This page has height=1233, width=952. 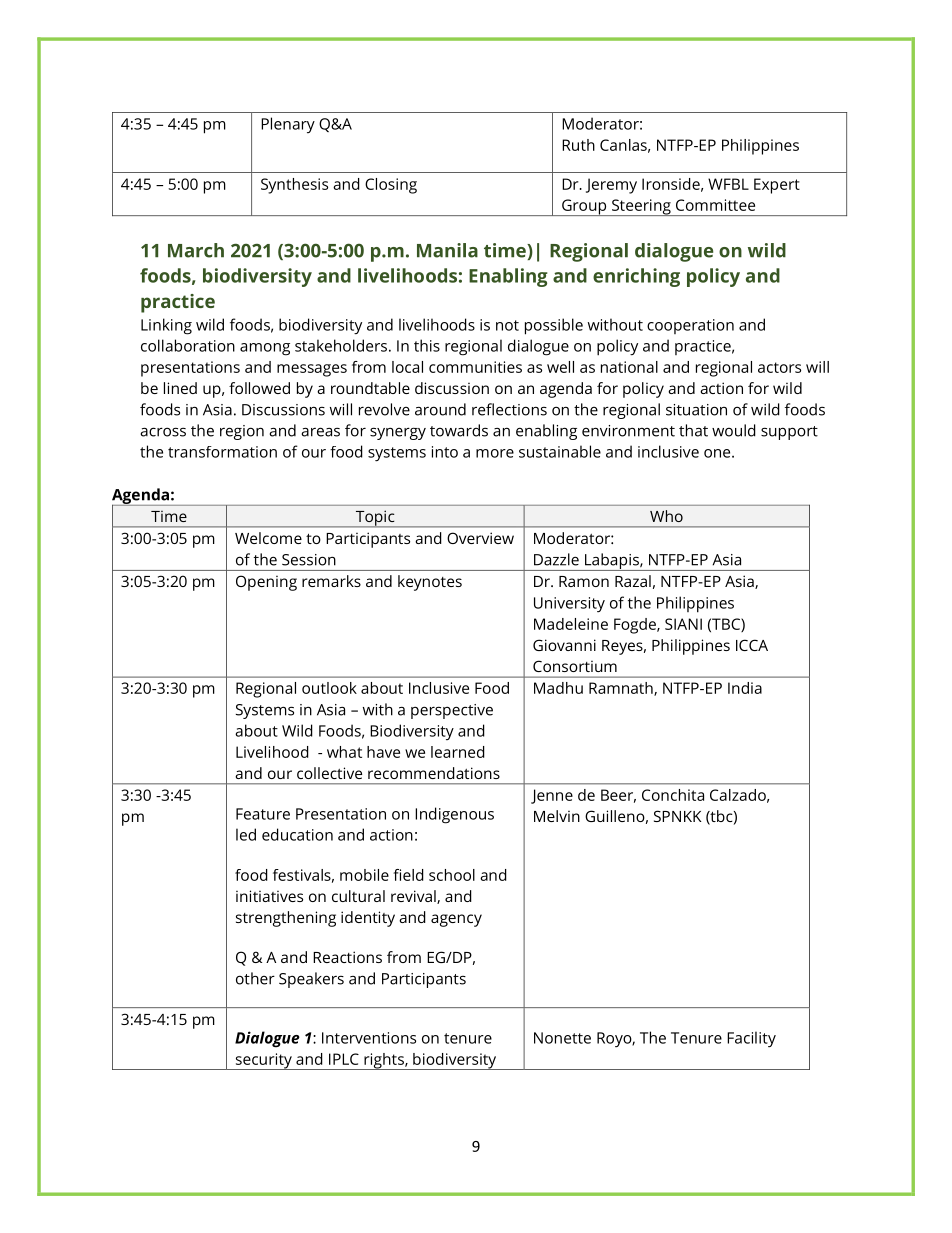 What do you see at coordinates (745, 688) in the page?
I see `India` at bounding box center [745, 688].
